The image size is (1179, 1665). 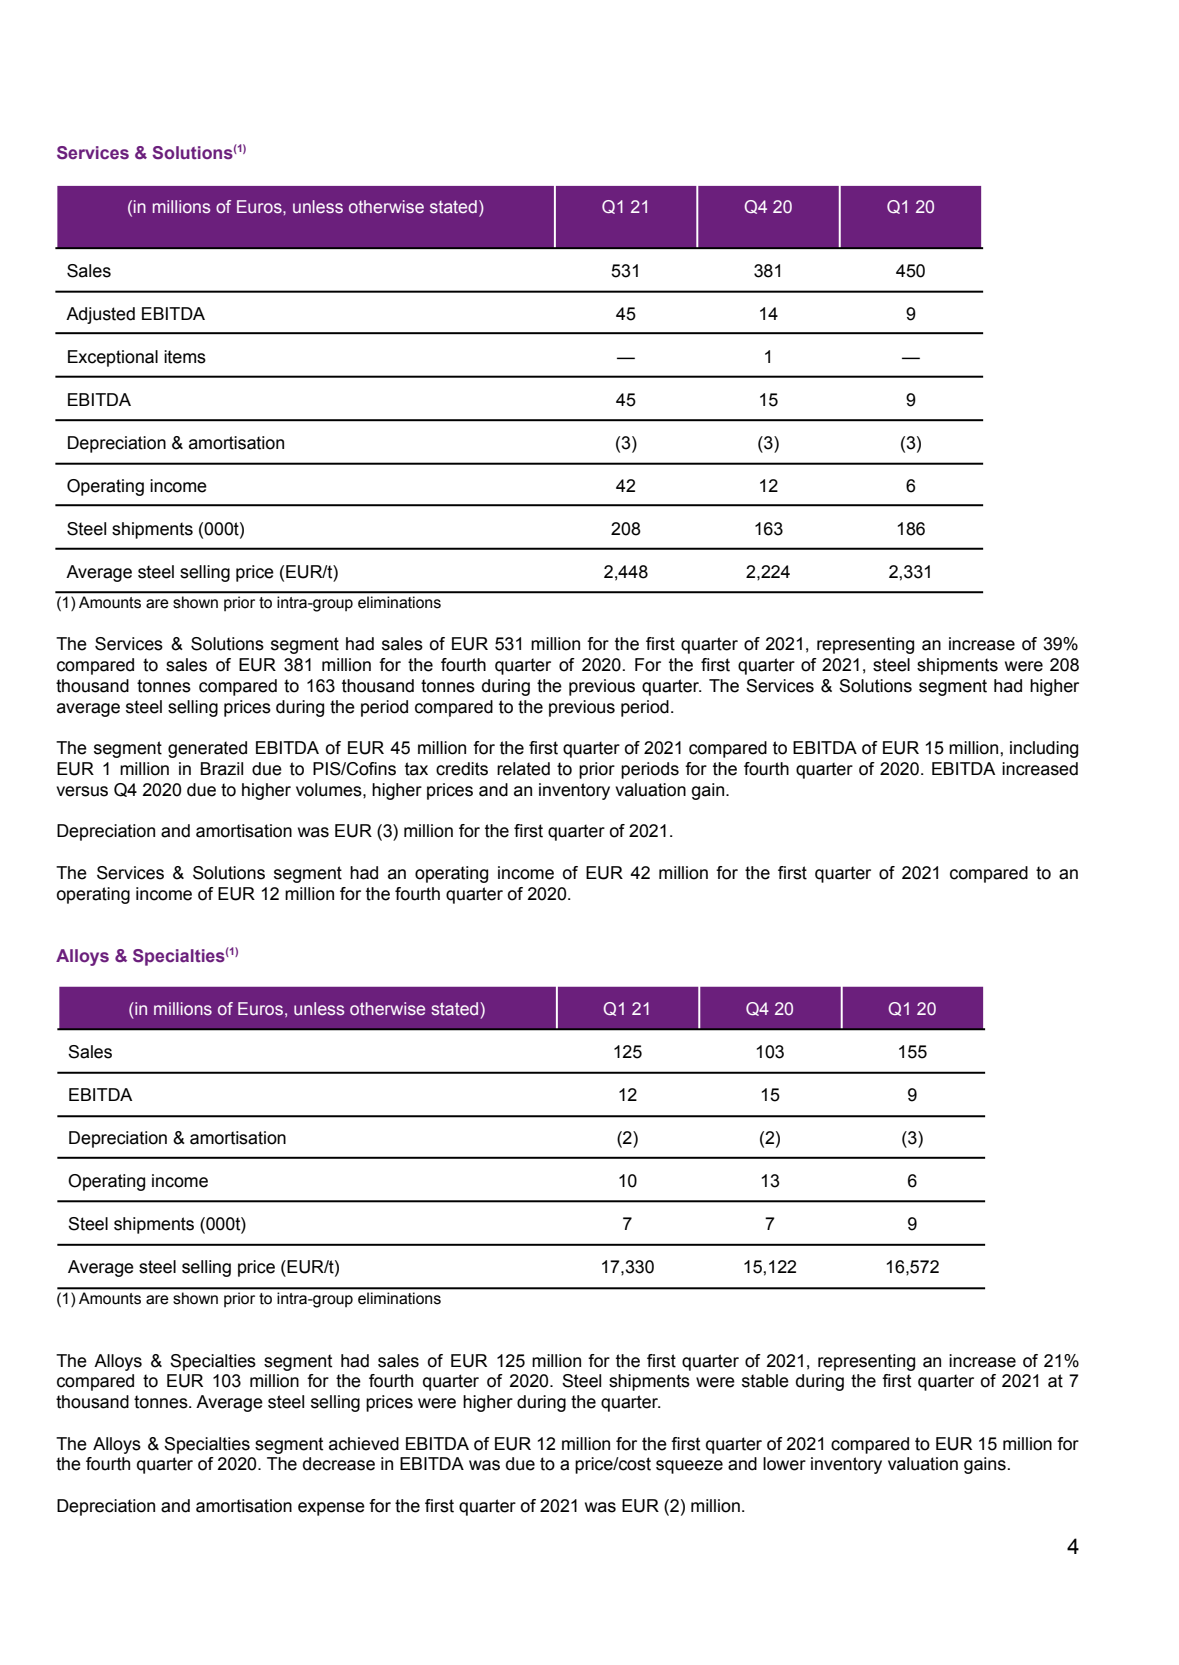 What do you see at coordinates (765, 1381) in the image?
I see `stable` at bounding box center [765, 1381].
